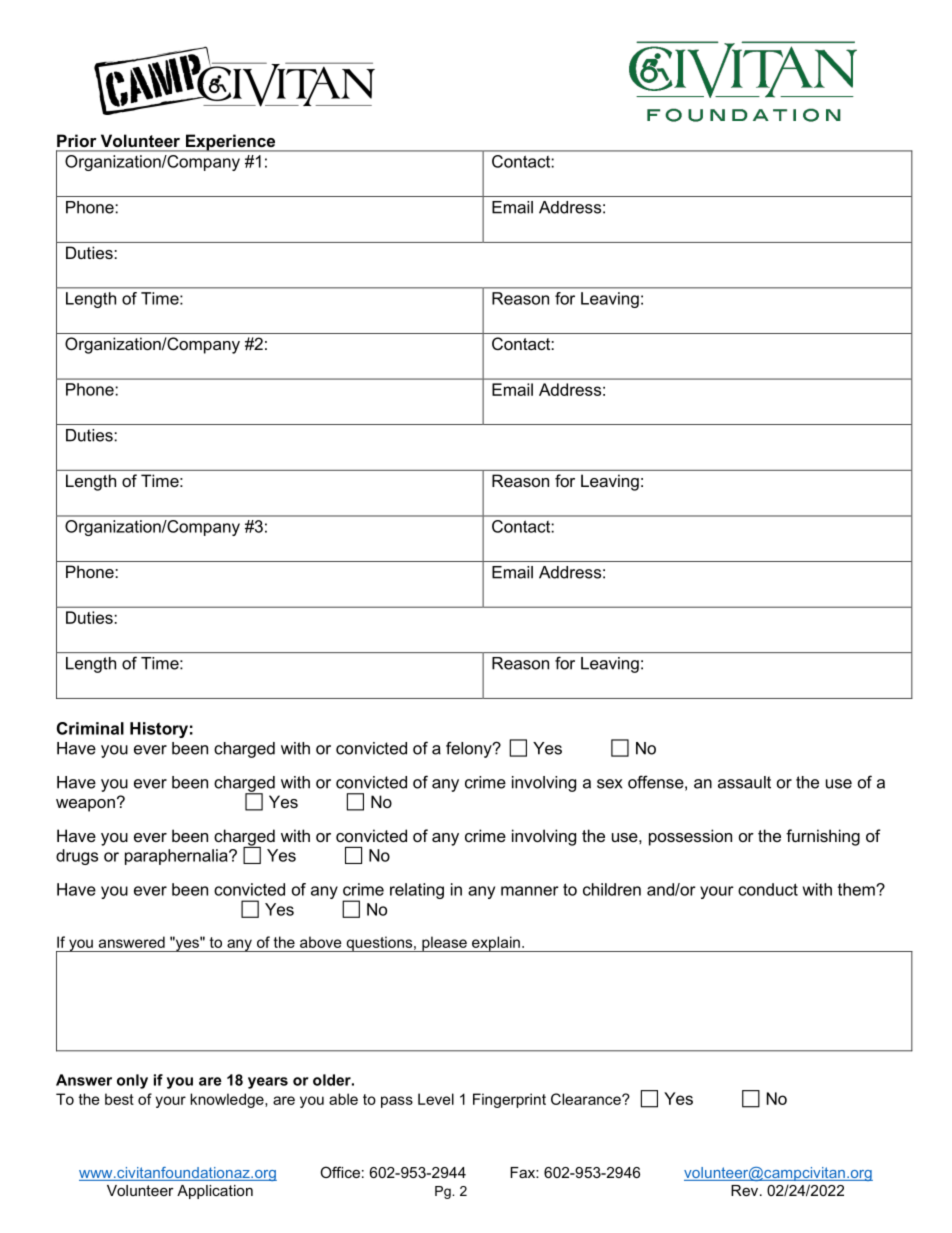  I want to click on sex, so click(610, 784).
